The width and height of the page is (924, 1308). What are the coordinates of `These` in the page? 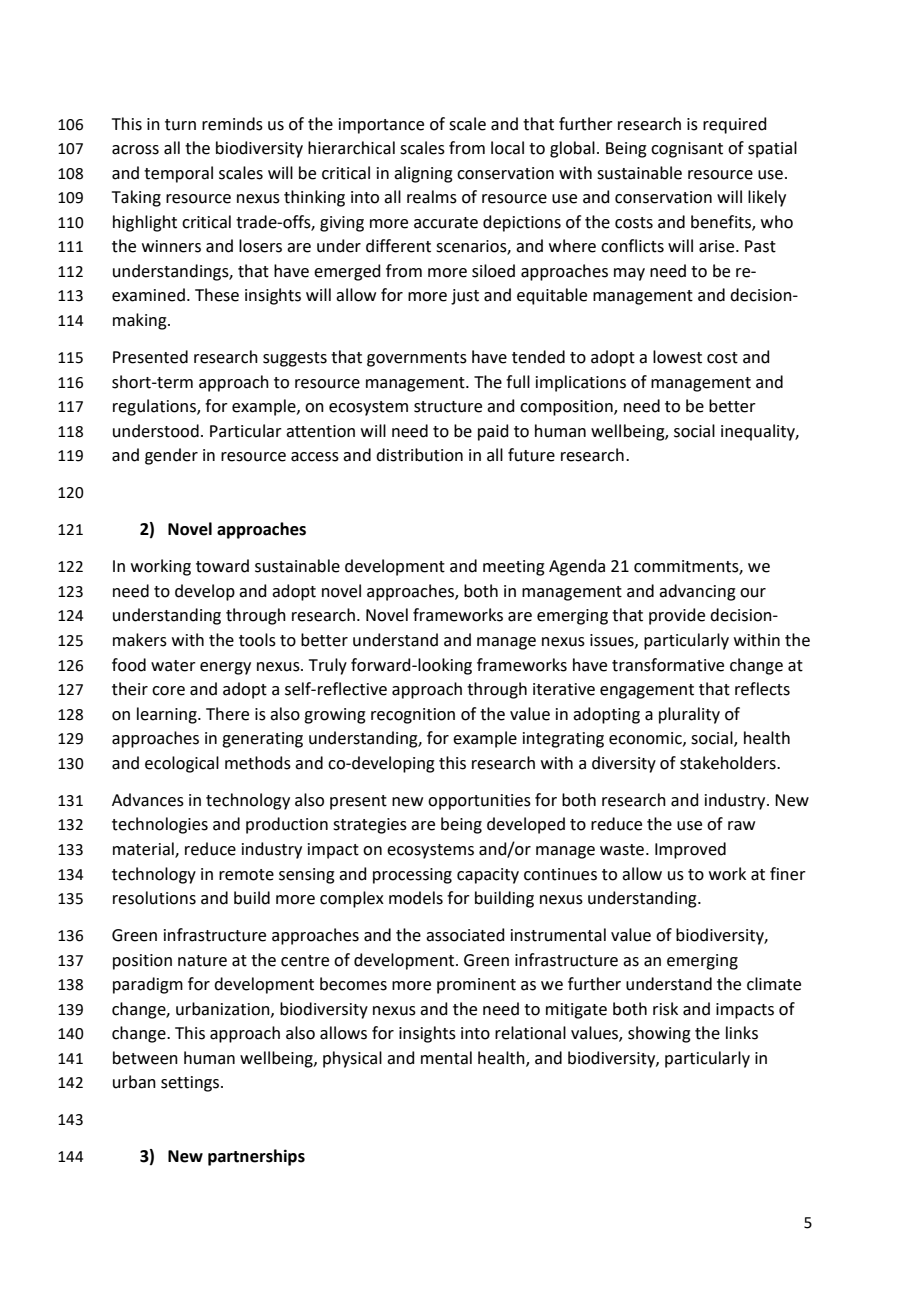 It's located at (217, 295).
